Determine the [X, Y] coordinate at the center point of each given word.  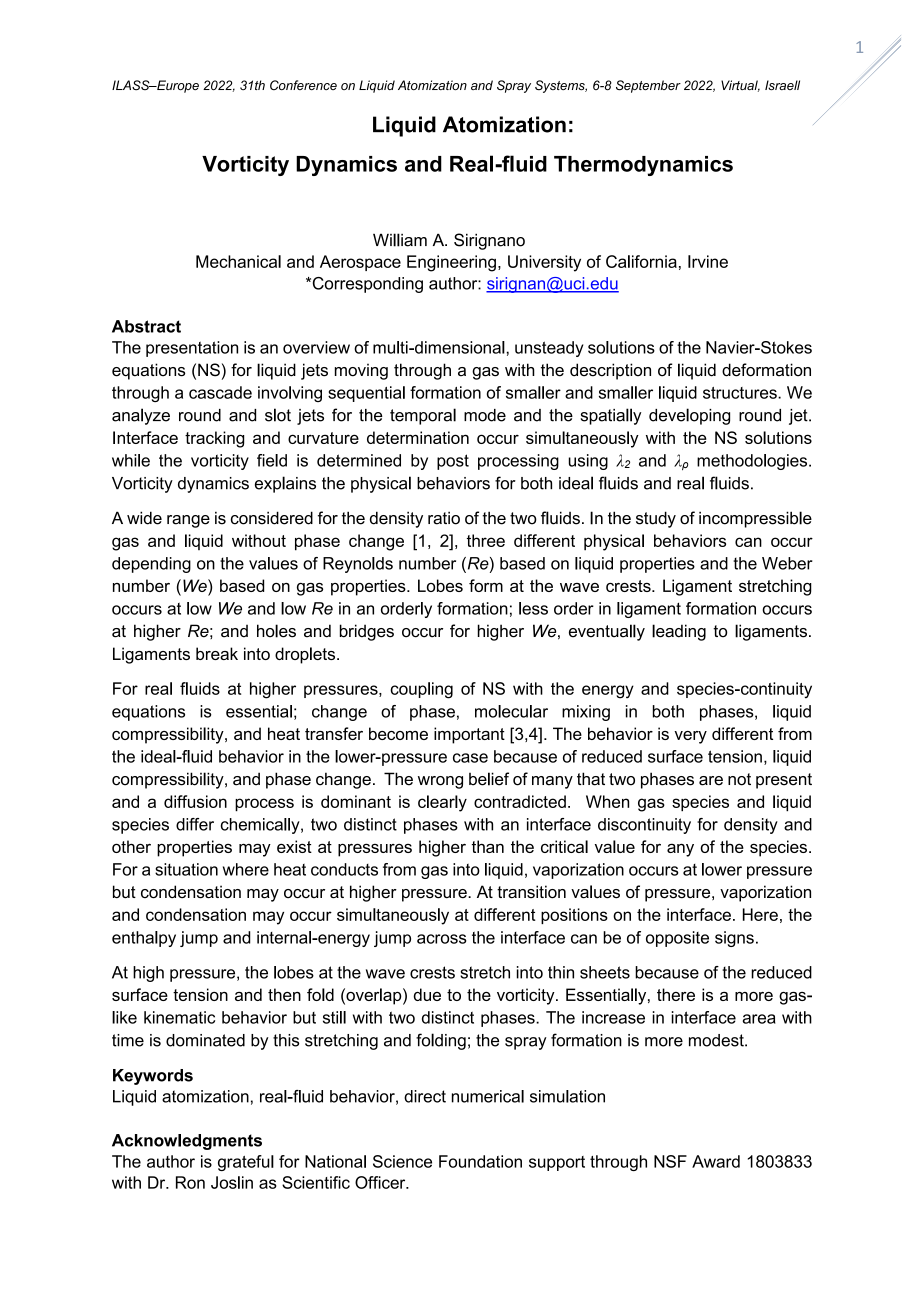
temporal [423, 416]
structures [741, 393]
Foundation [480, 1161]
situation [186, 869]
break [217, 653]
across [442, 939]
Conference [303, 85]
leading [679, 632]
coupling [421, 690]
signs [734, 939]
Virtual [740, 86]
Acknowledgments [187, 1142]
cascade [220, 392]
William [400, 240]
